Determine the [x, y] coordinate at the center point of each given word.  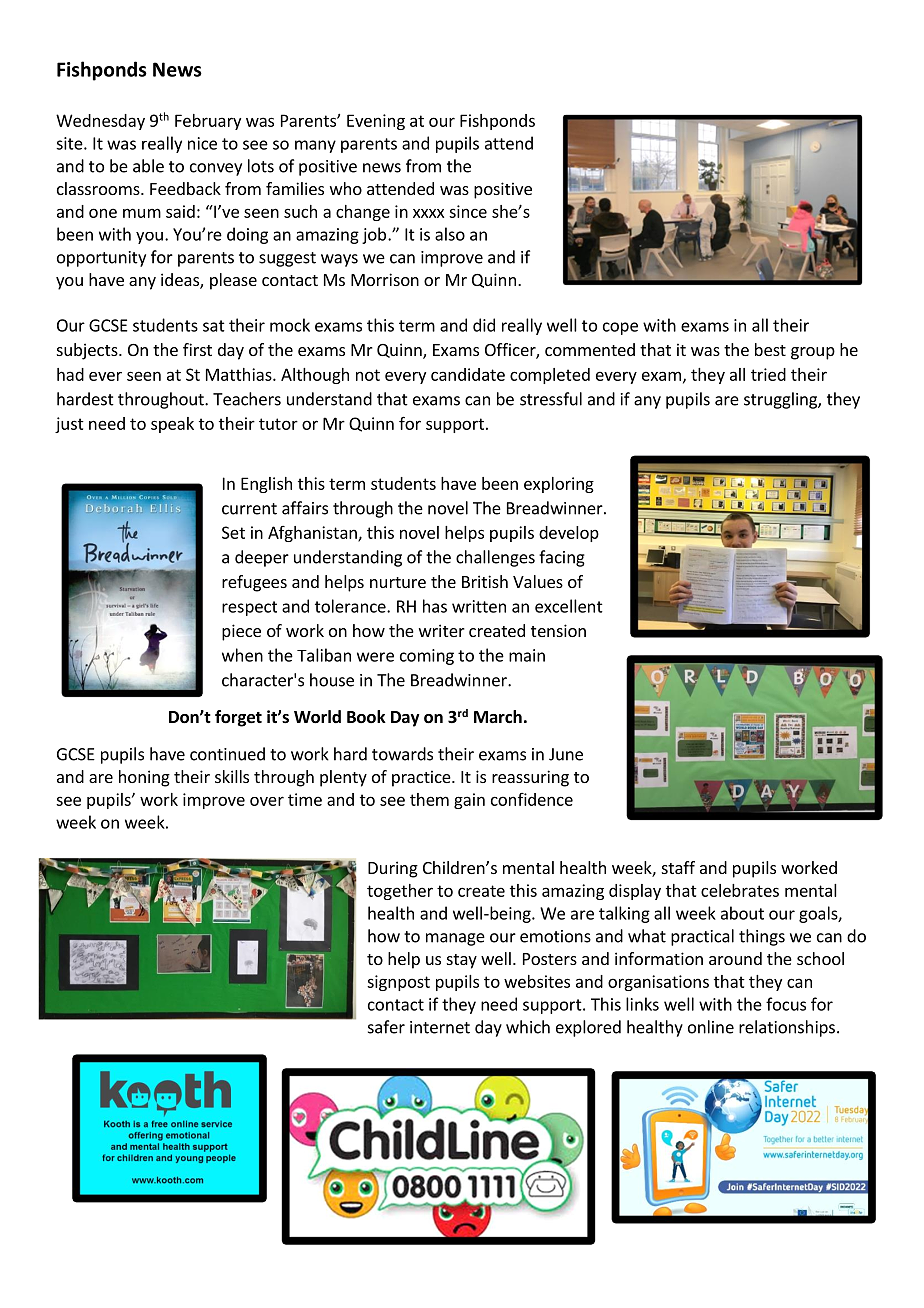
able [148, 166]
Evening [376, 122]
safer [386, 1027]
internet [440, 1027]
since [468, 211]
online [711, 1027]
